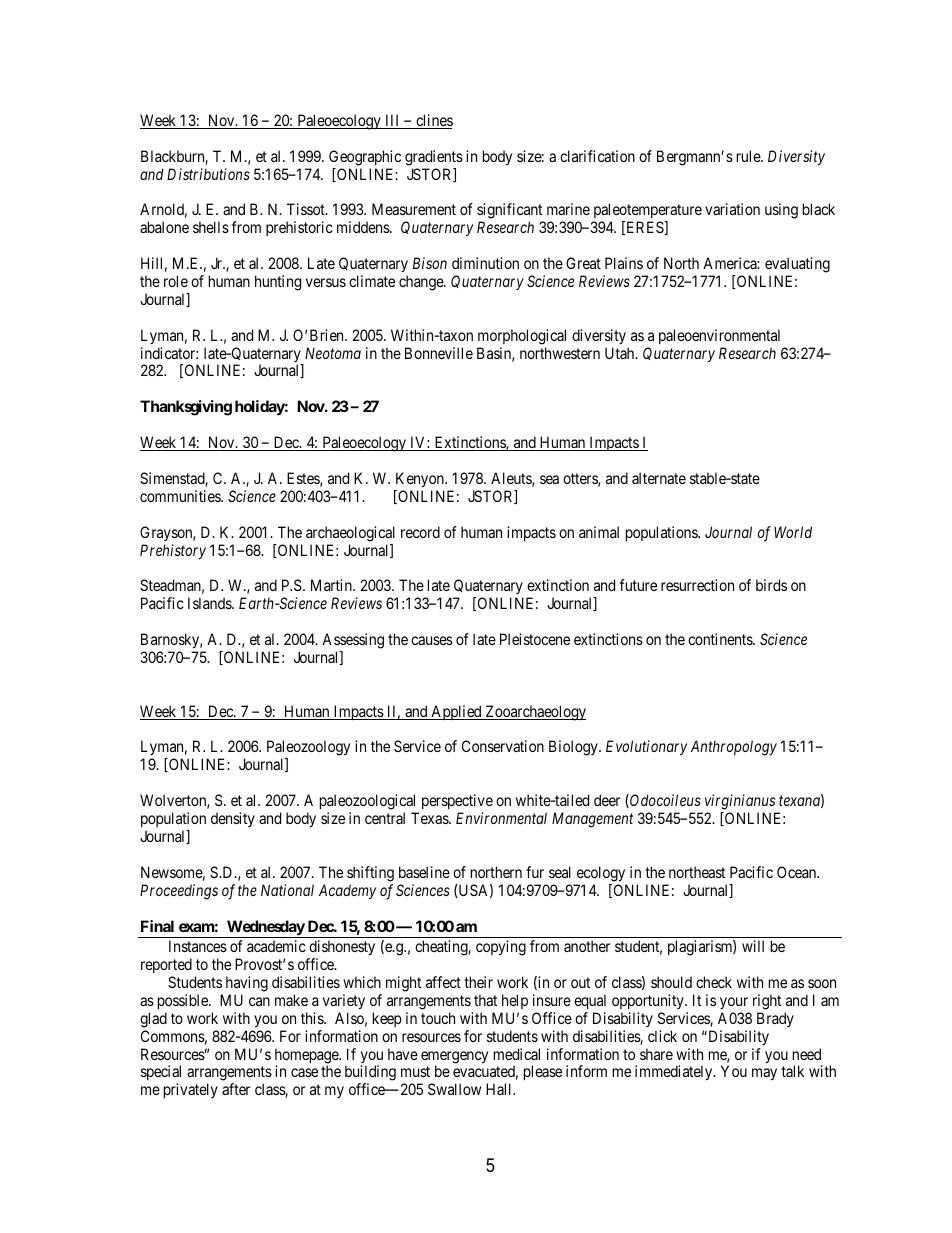 Image resolution: width=952 pixels, height=1233 pixels. I want to click on Bonneville, so click(439, 353).
